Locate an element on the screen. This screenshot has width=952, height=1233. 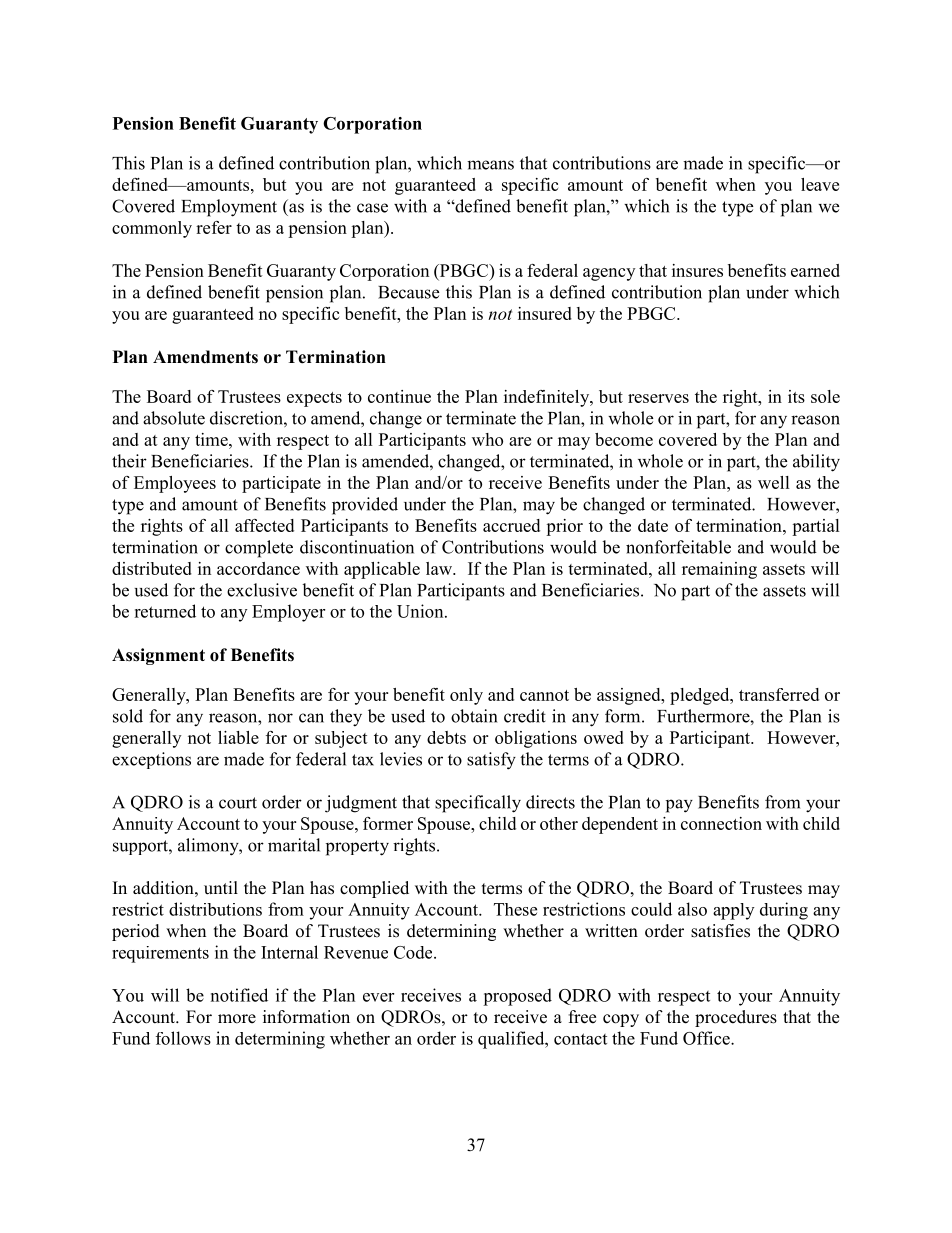
Employment is located at coordinates (229, 208).
